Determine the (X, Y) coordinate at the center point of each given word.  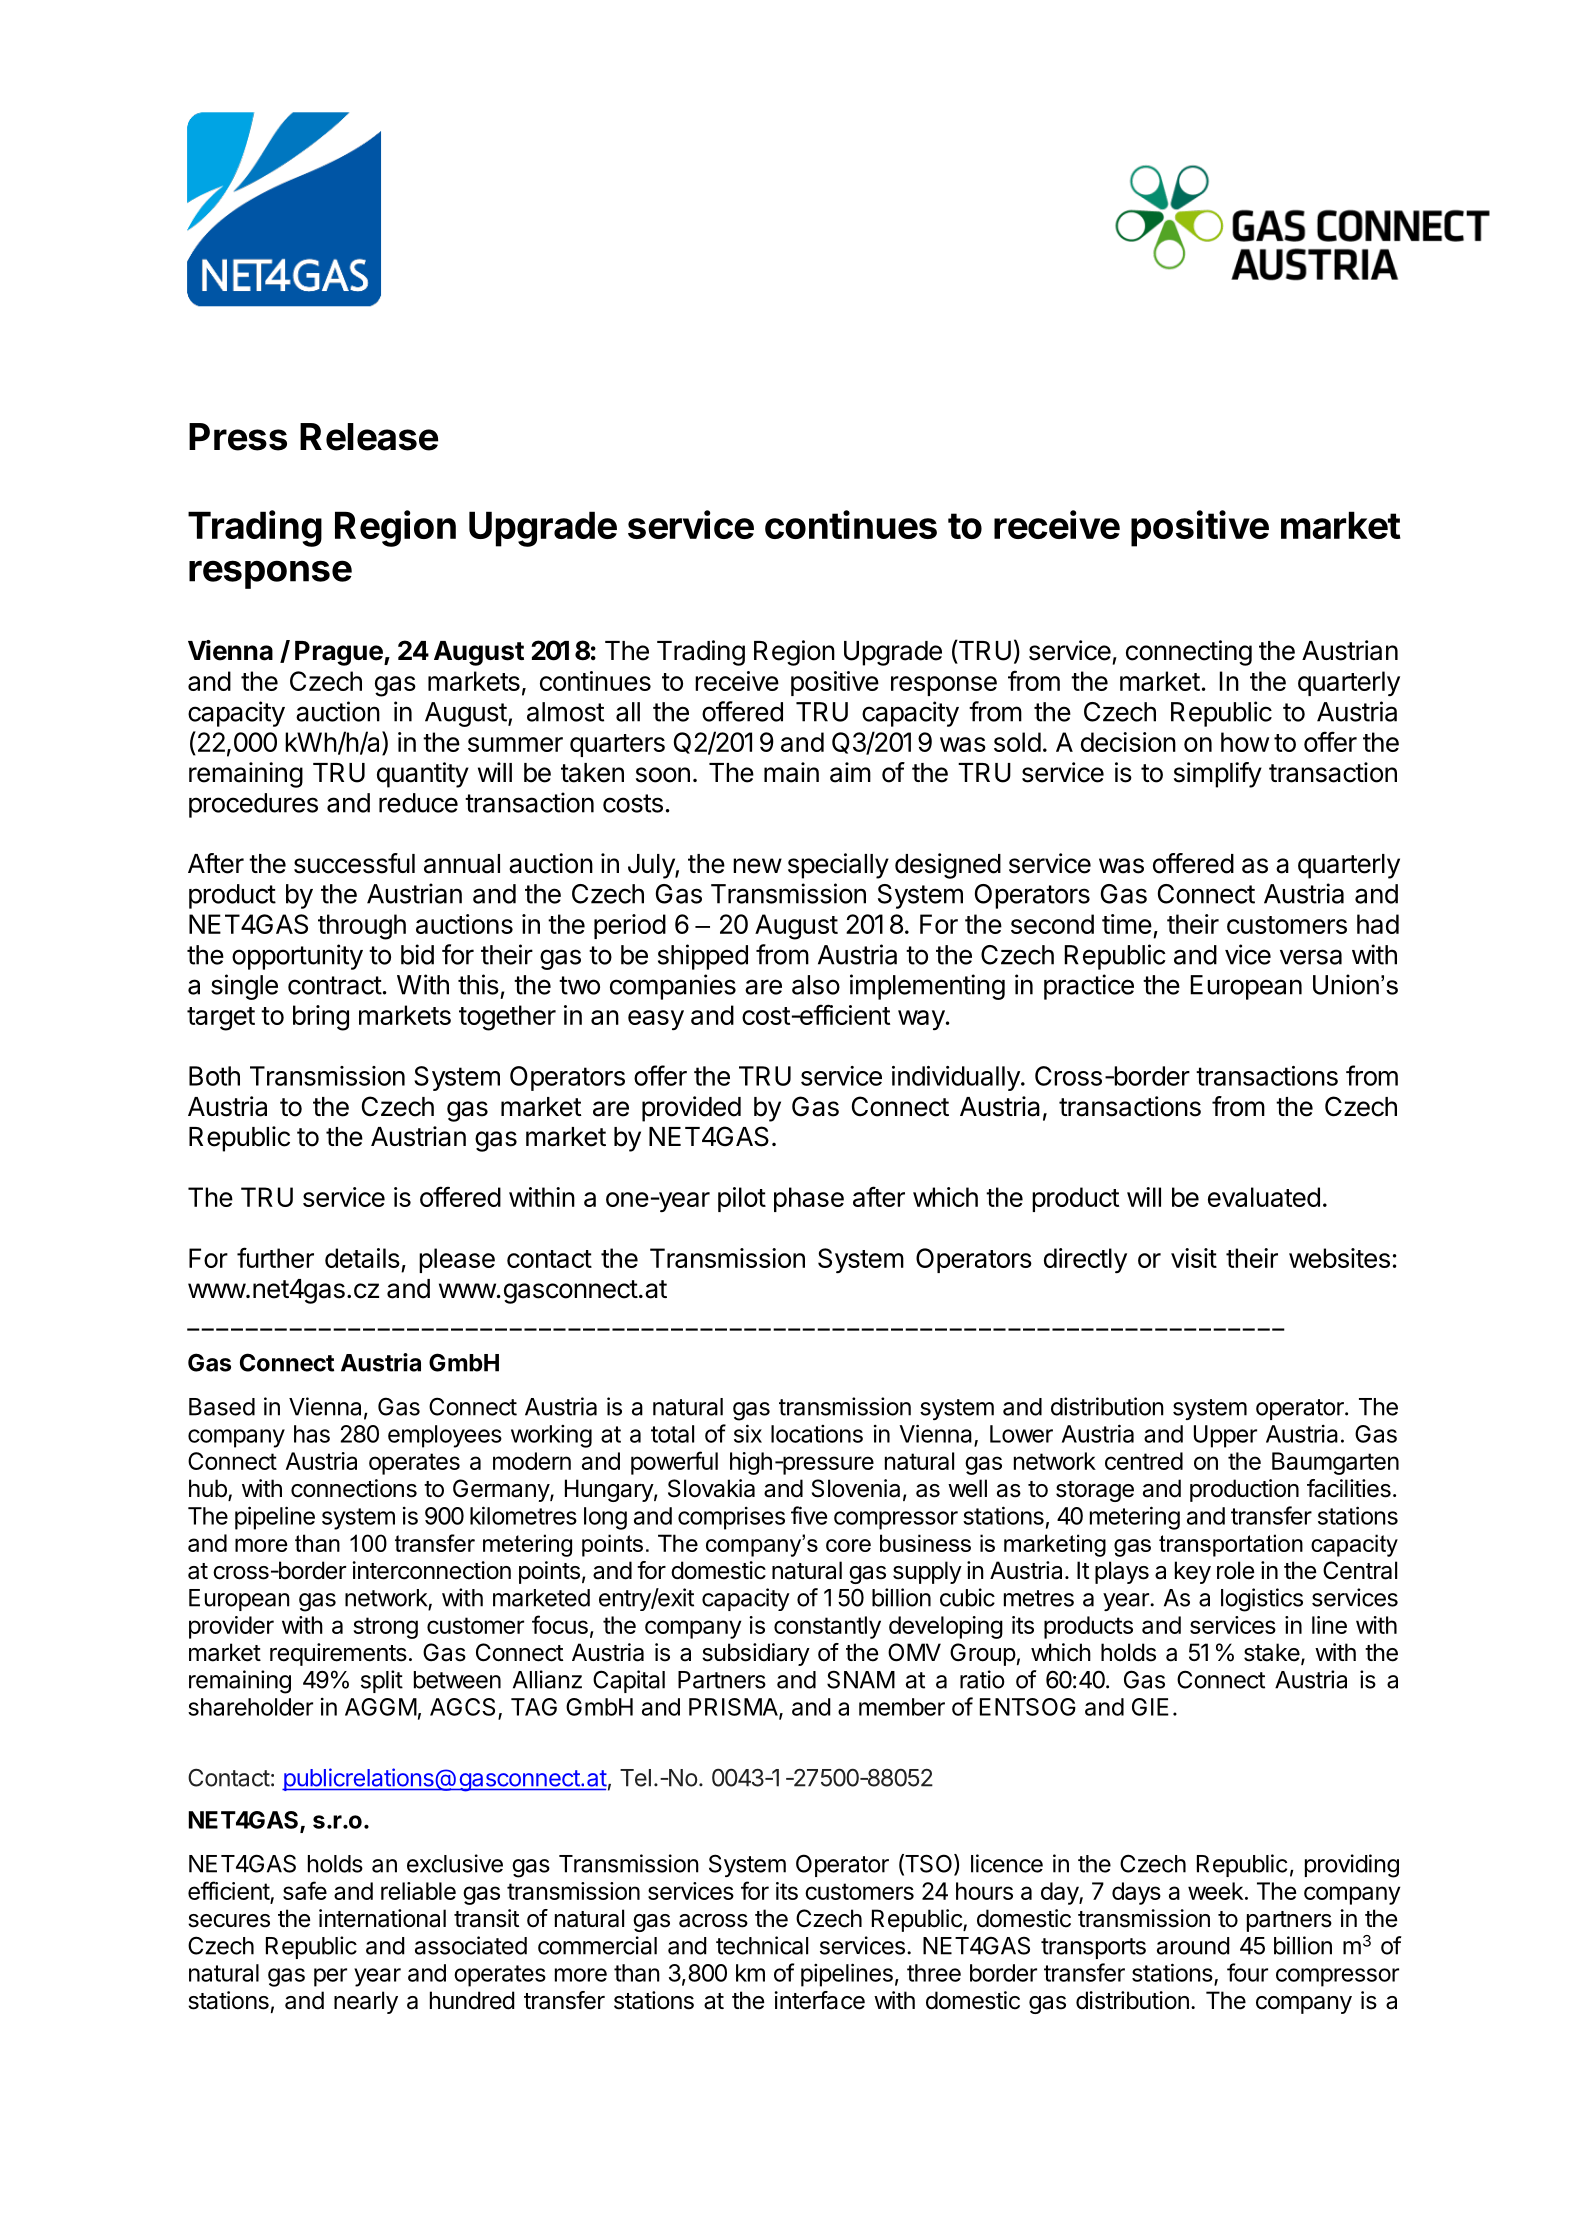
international (382, 1918)
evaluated (1264, 1197)
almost (565, 712)
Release (369, 437)
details (362, 1258)
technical (762, 1945)
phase (809, 1199)
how (1245, 742)
